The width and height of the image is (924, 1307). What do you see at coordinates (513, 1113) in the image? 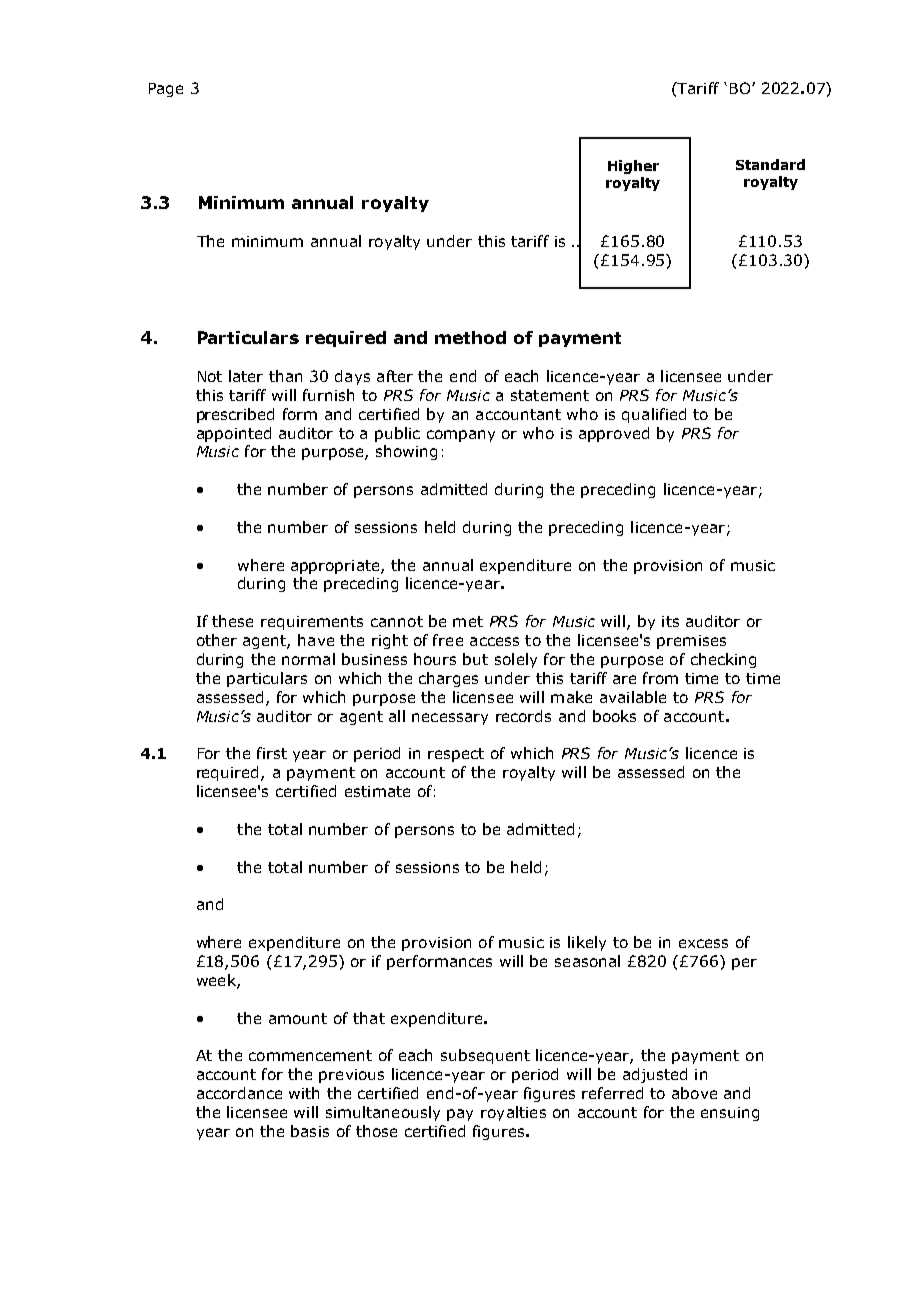
I see `royalties` at bounding box center [513, 1113].
